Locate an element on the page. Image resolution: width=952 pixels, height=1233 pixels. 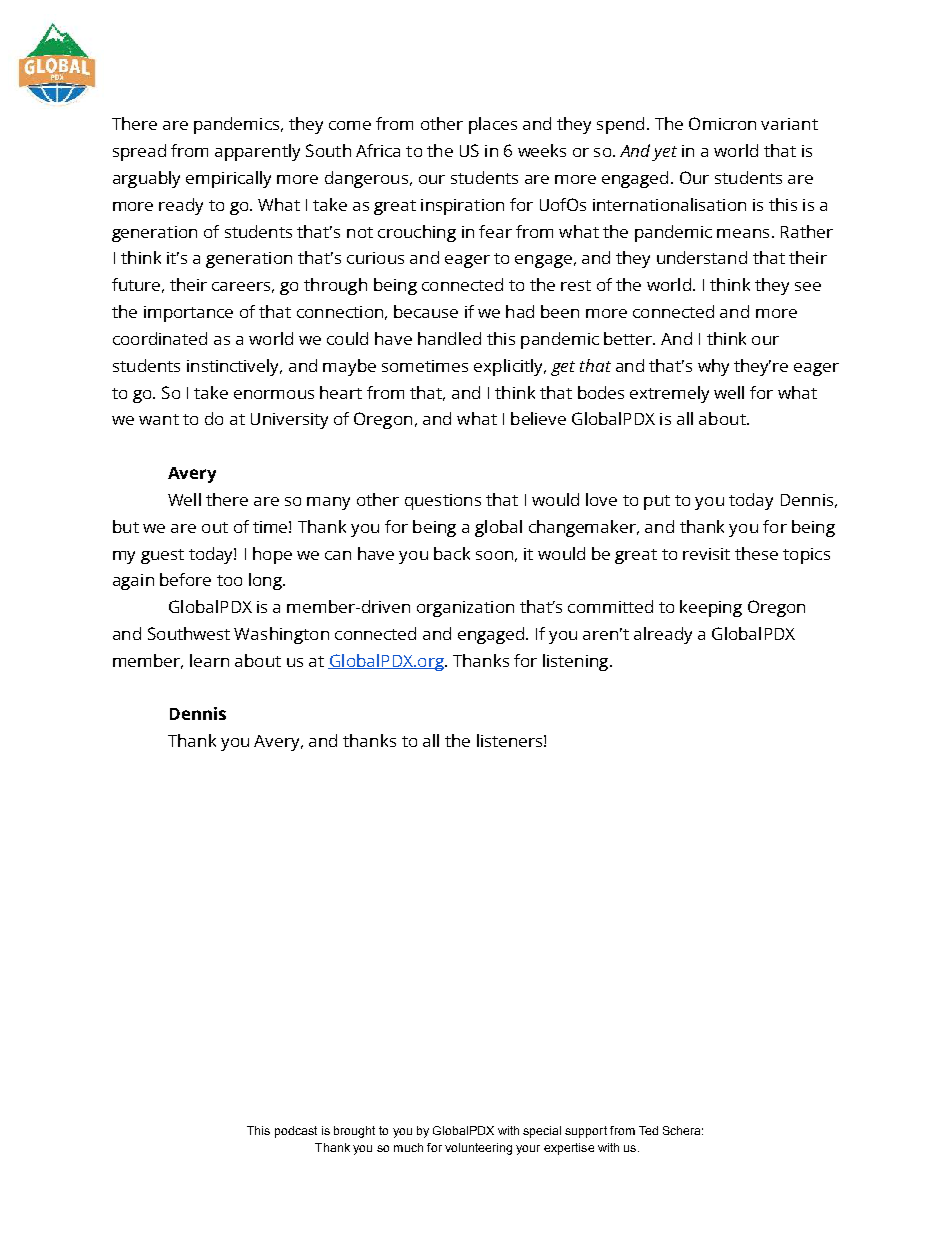
places is located at coordinates (493, 125).
